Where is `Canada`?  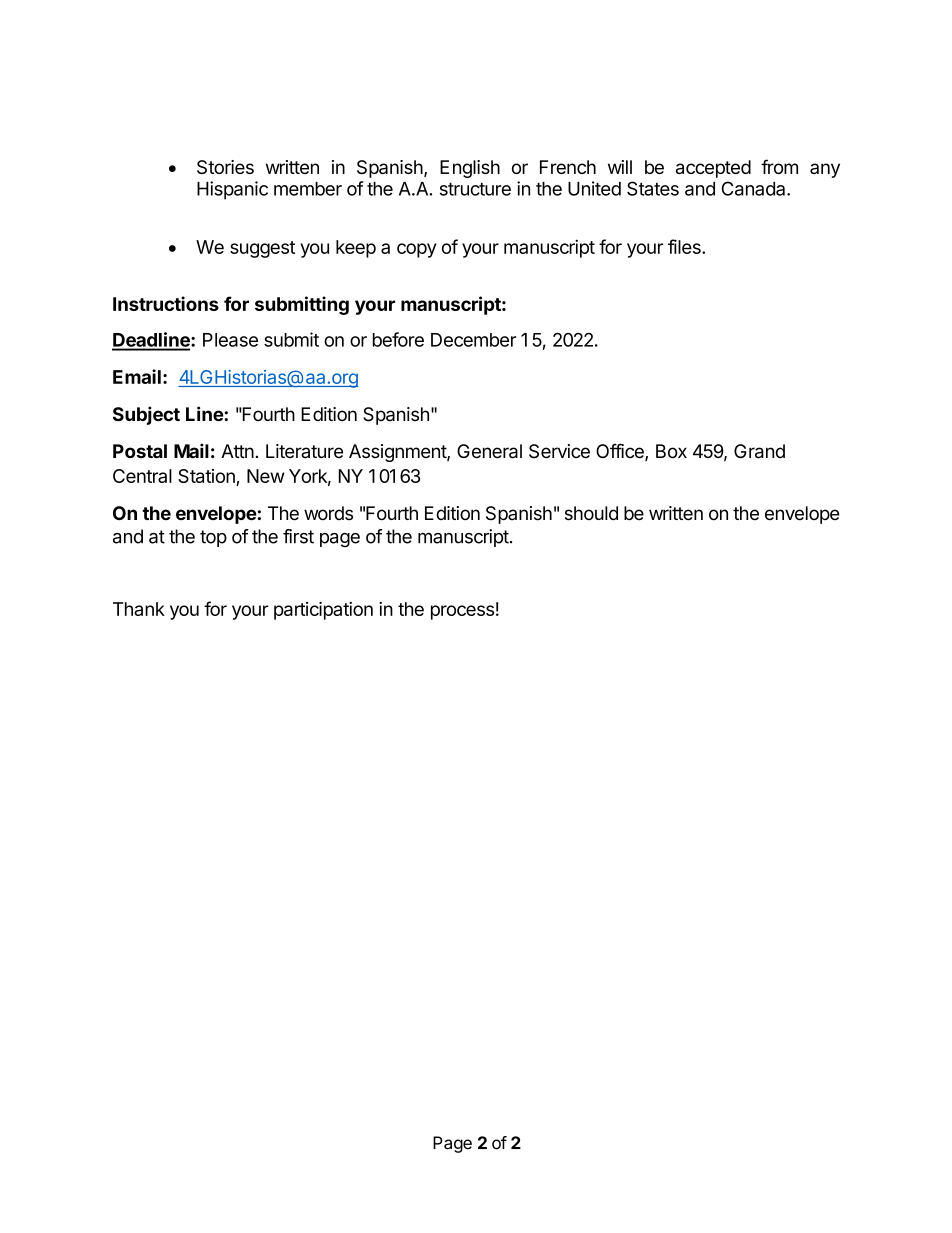 Canada is located at coordinates (755, 188).
